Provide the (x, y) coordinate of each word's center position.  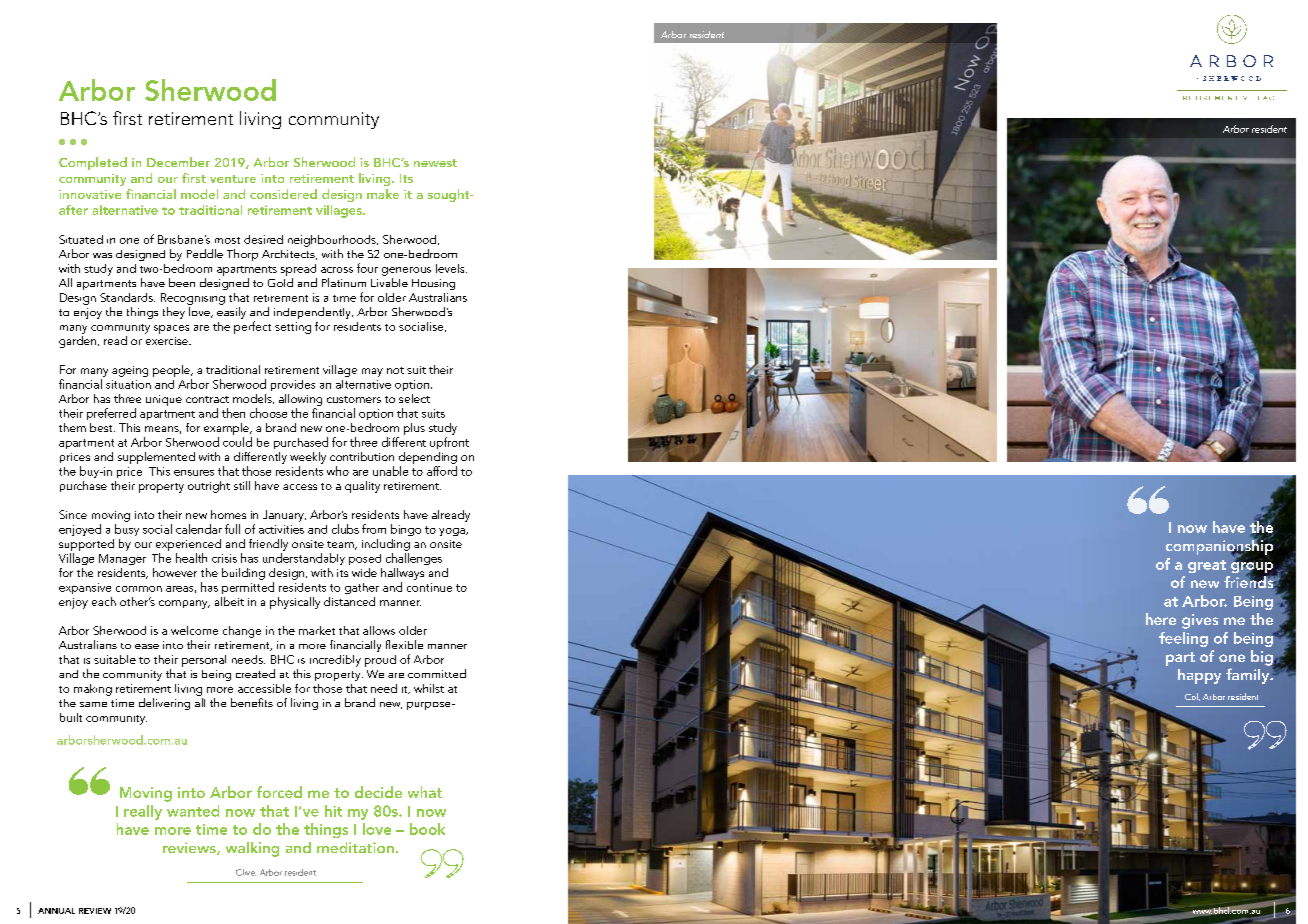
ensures (194, 473)
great (1207, 566)
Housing (433, 284)
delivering (164, 704)
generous (406, 271)
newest (435, 163)
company (184, 604)
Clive (246, 872)
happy (1199, 676)
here (1161, 619)
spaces (171, 329)
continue (429, 587)
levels (451, 268)
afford (442, 471)
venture (233, 179)
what (425, 792)
